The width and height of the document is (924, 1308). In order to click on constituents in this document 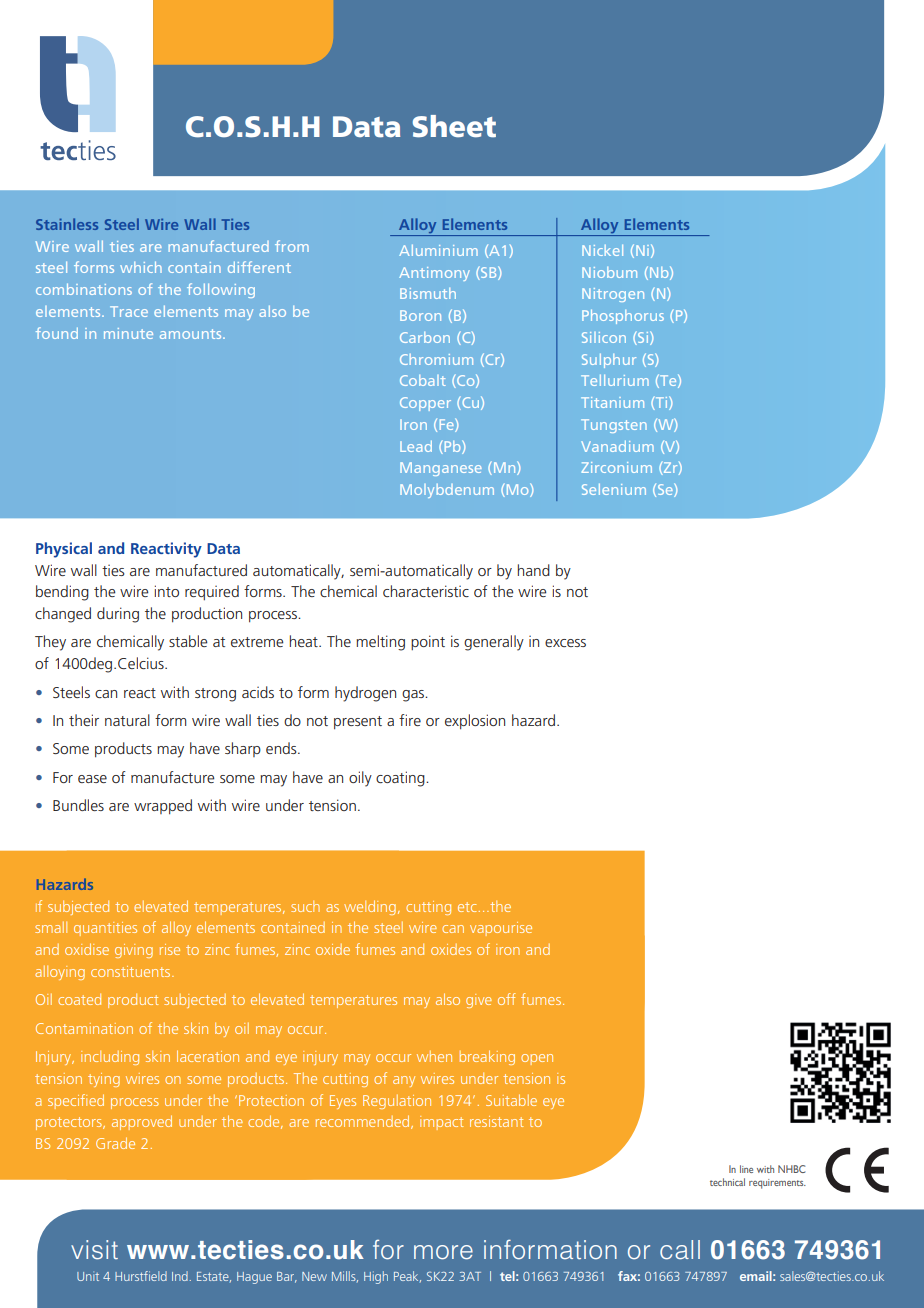, I will do `click(132, 971)`.
